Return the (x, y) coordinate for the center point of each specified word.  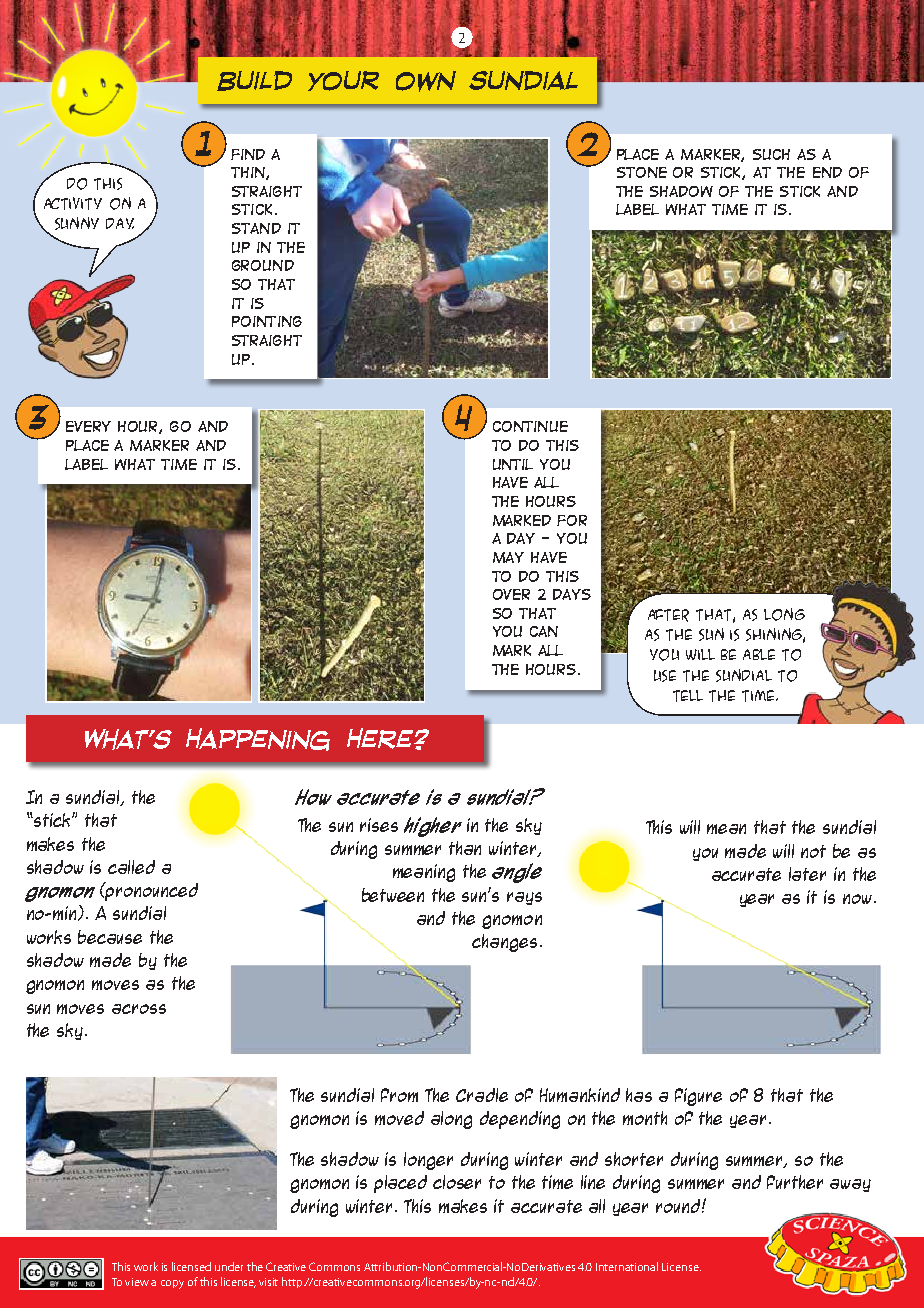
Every (88, 426)
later (807, 874)
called (131, 867)
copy (172, 1284)
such (771, 154)
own (426, 81)
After (668, 615)
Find (248, 154)
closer (457, 1182)
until (513, 464)
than (465, 848)
